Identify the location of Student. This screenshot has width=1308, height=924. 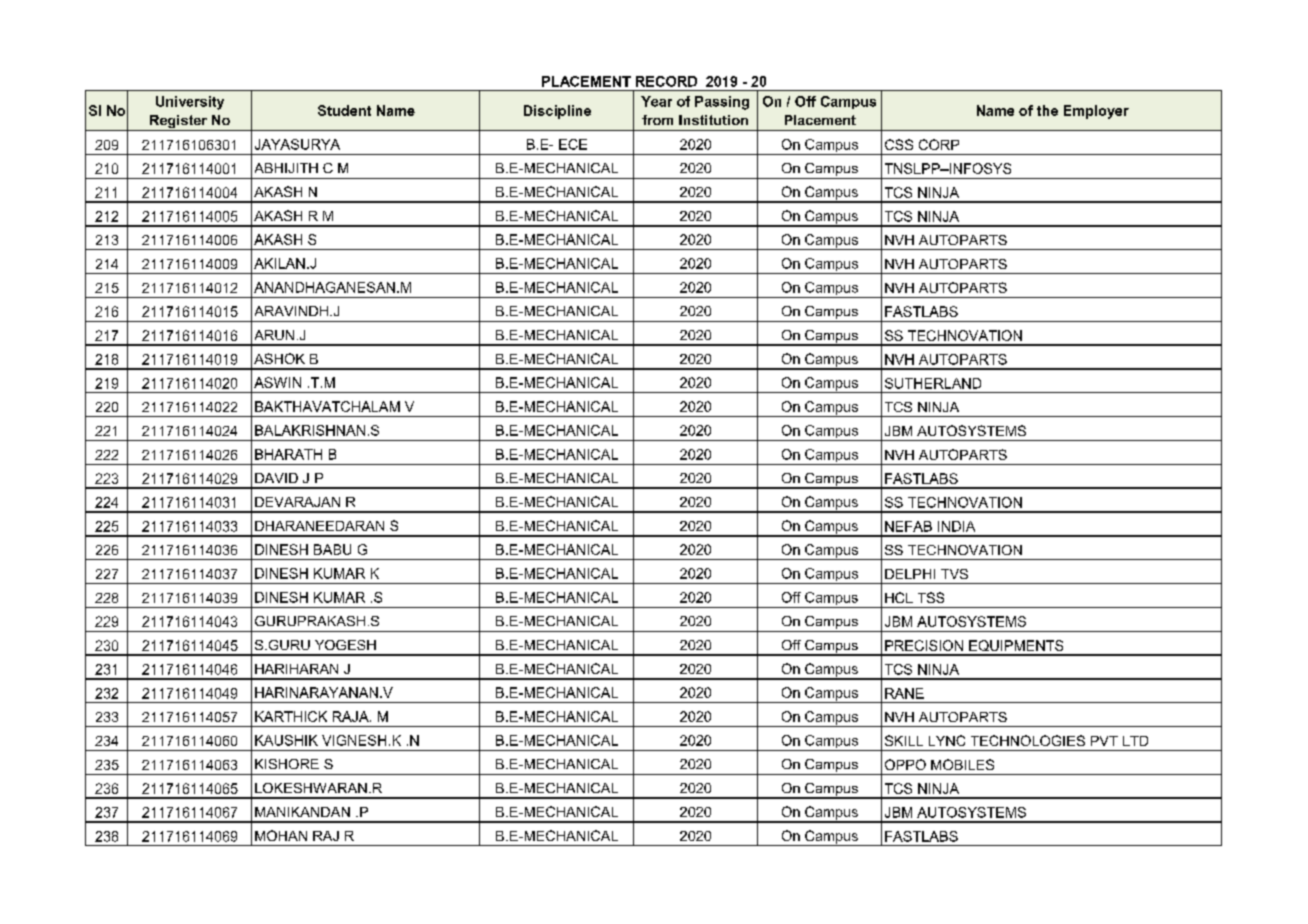
(344, 110).
